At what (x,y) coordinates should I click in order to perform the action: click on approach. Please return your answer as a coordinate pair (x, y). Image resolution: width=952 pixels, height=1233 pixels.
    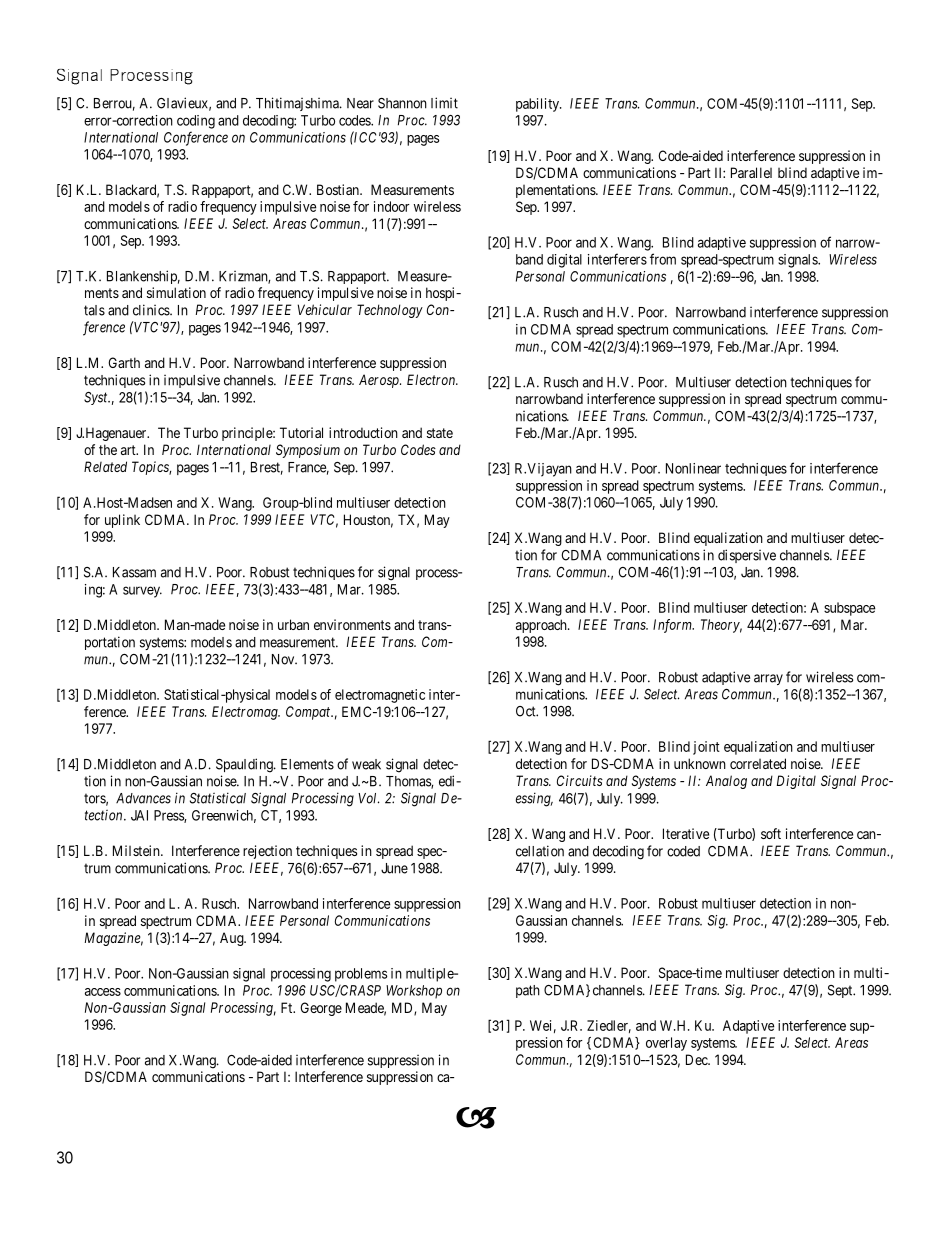
    Looking at the image, I should click on (542, 626).
